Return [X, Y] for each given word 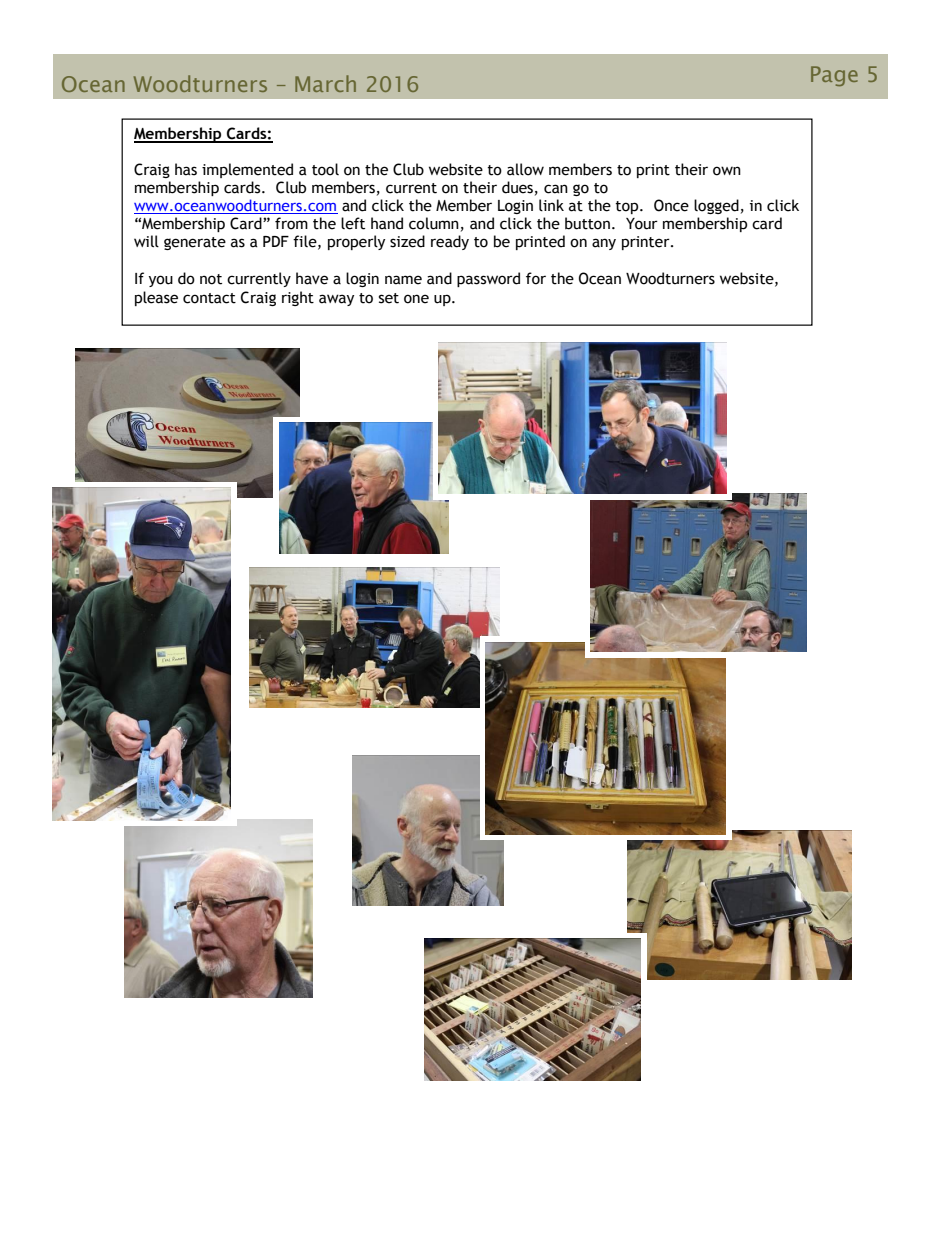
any [604, 244]
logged [716, 206]
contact [209, 298]
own [727, 171]
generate [195, 243]
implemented [247, 170]
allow [525, 169]
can [556, 189]
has [186, 169]
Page [834, 76]
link [551, 205]
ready [450, 242]
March [325, 83]
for [536, 278]
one [416, 299]
